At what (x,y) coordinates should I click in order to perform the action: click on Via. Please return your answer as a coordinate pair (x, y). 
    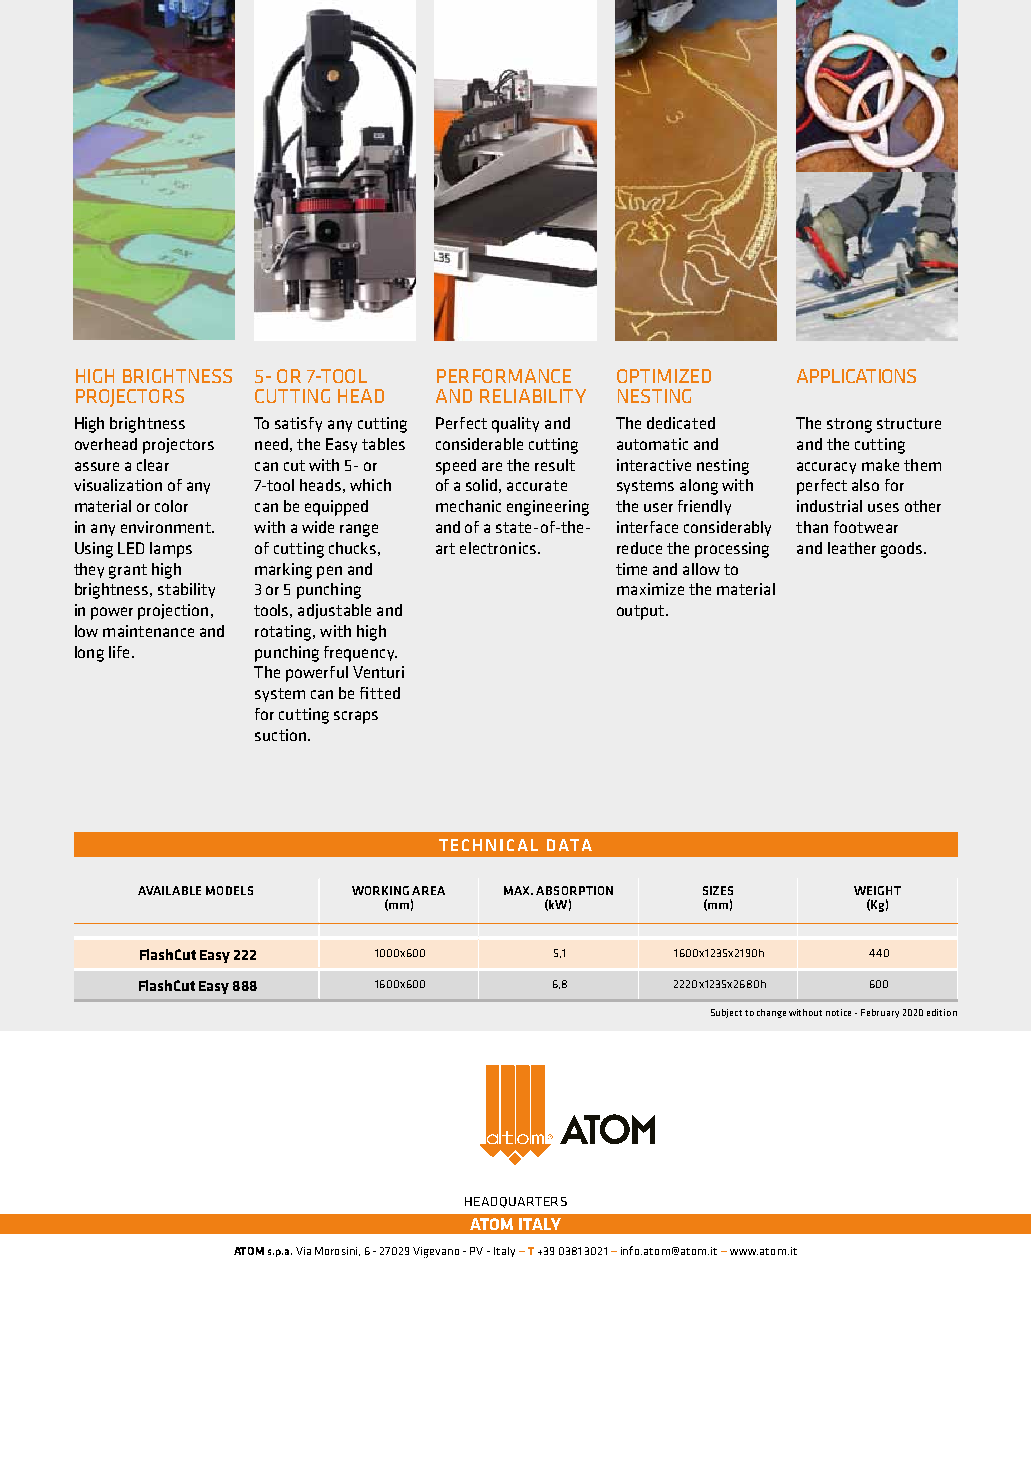
    Looking at the image, I should click on (303, 1251).
